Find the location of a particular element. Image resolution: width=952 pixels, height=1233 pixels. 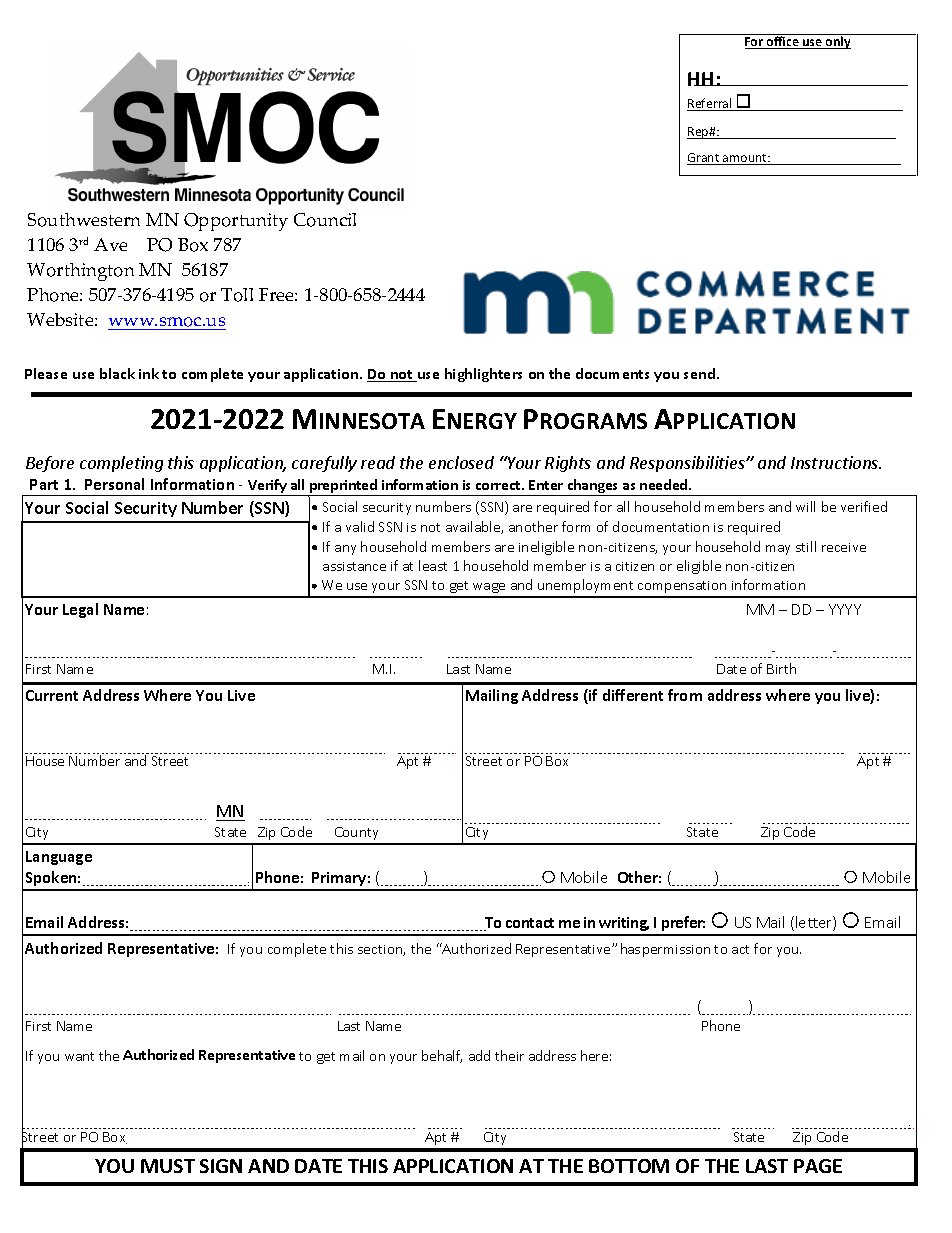

Language is located at coordinates (59, 858).
